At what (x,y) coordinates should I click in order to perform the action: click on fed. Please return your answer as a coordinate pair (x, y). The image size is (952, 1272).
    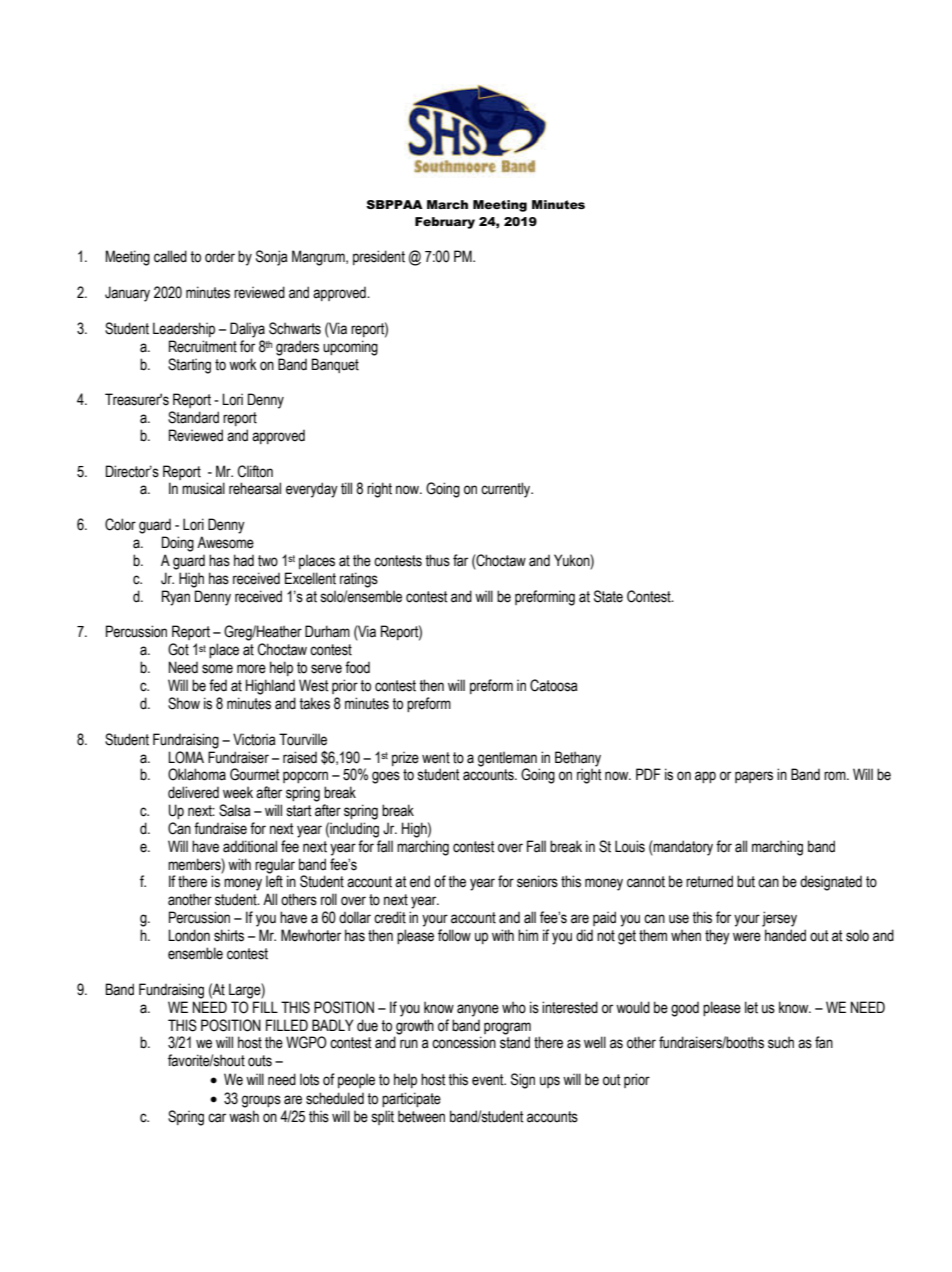
    Looking at the image, I should click on (218, 685).
